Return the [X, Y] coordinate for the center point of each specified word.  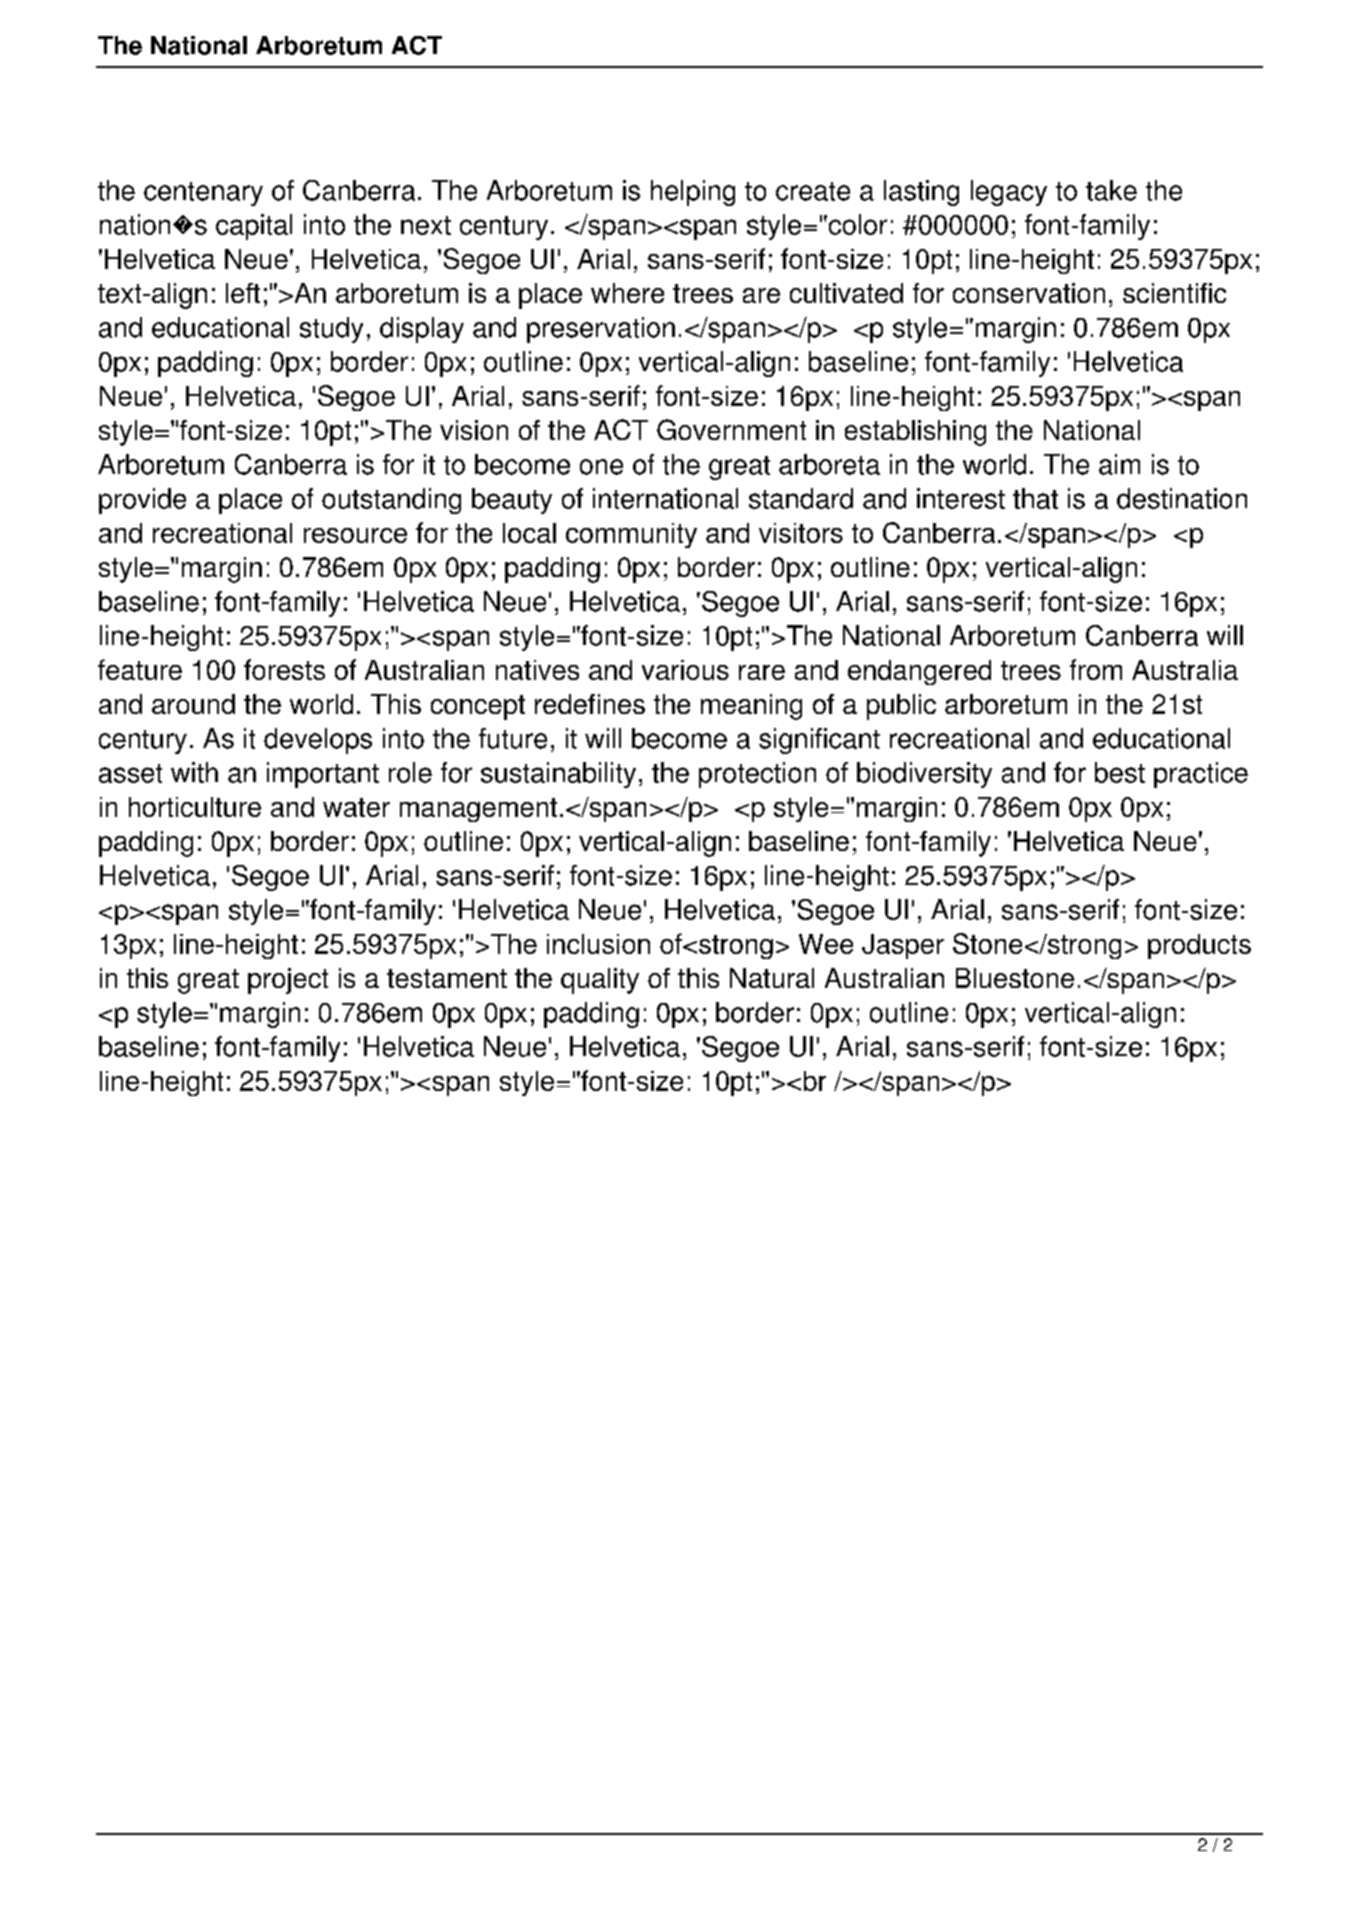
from [1096, 669]
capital [254, 227]
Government [731, 429]
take [1111, 190]
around [193, 704]
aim [1119, 464]
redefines [590, 704]
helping [693, 193]
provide [142, 501]
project [288, 981]
